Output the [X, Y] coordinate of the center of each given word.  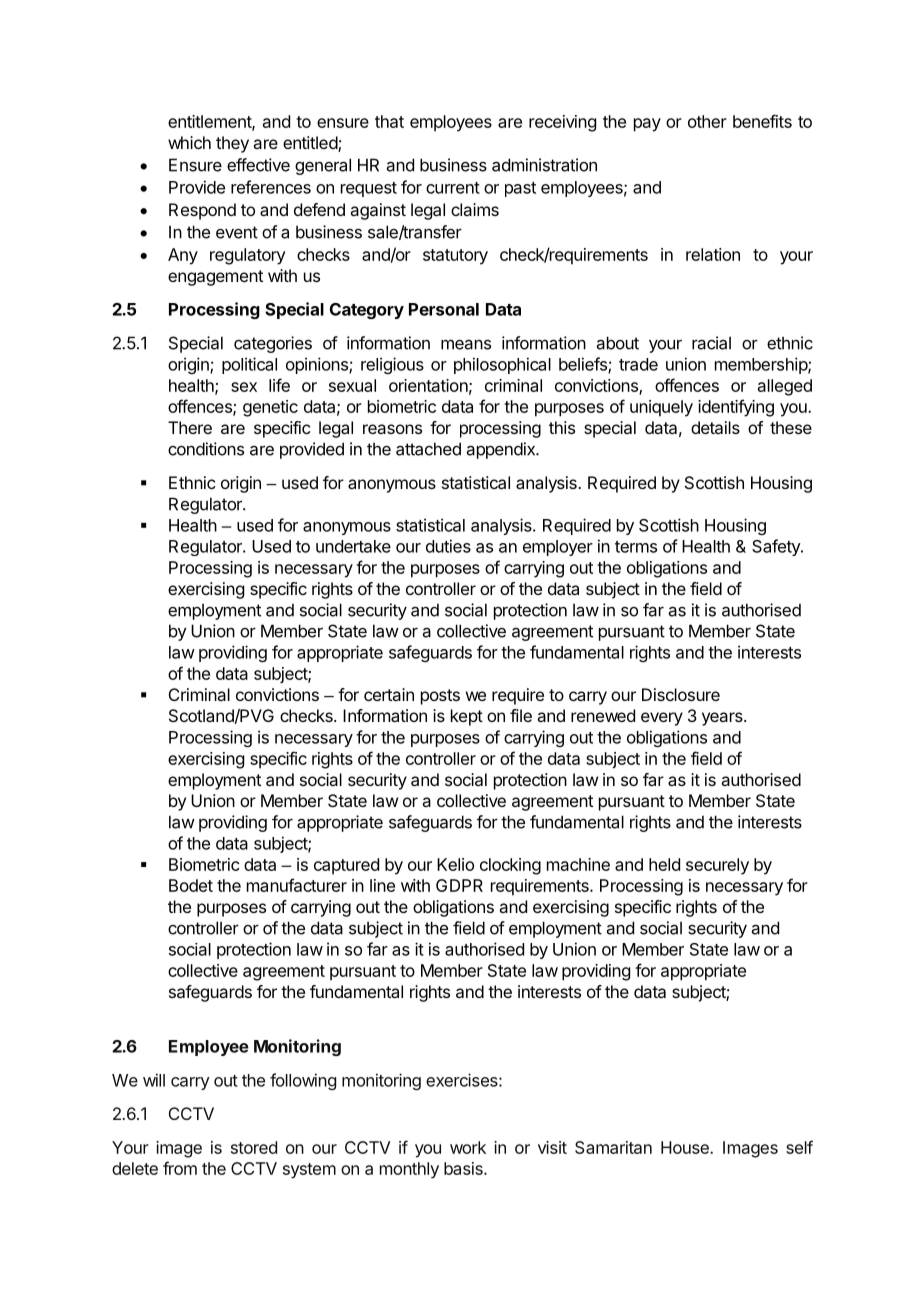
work [468, 1147]
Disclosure [681, 694]
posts [440, 697]
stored [254, 1147]
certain [389, 694]
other [707, 121]
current [453, 188]
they [232, 144]
